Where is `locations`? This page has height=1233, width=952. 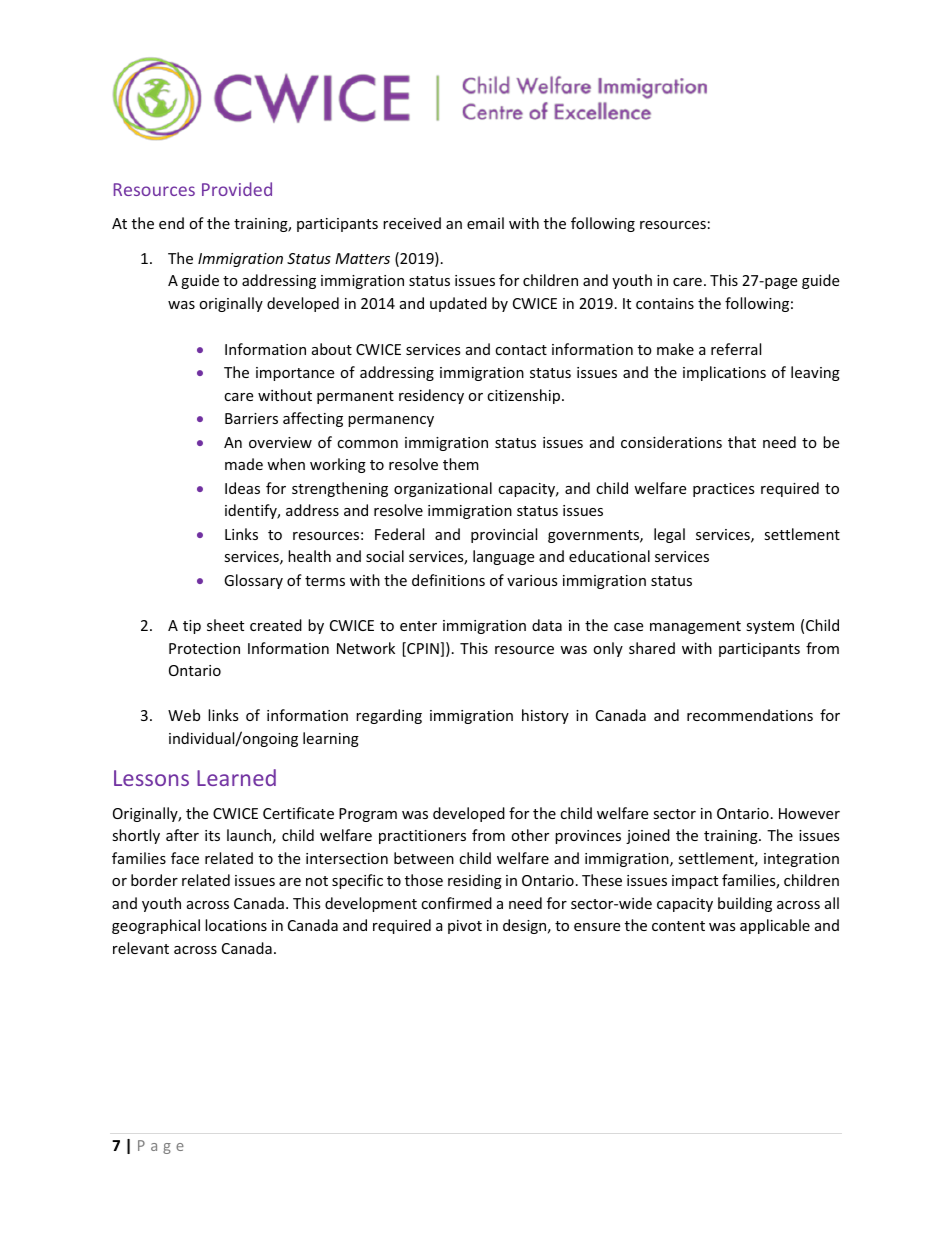
locations is located at coordinates (236, 925).
